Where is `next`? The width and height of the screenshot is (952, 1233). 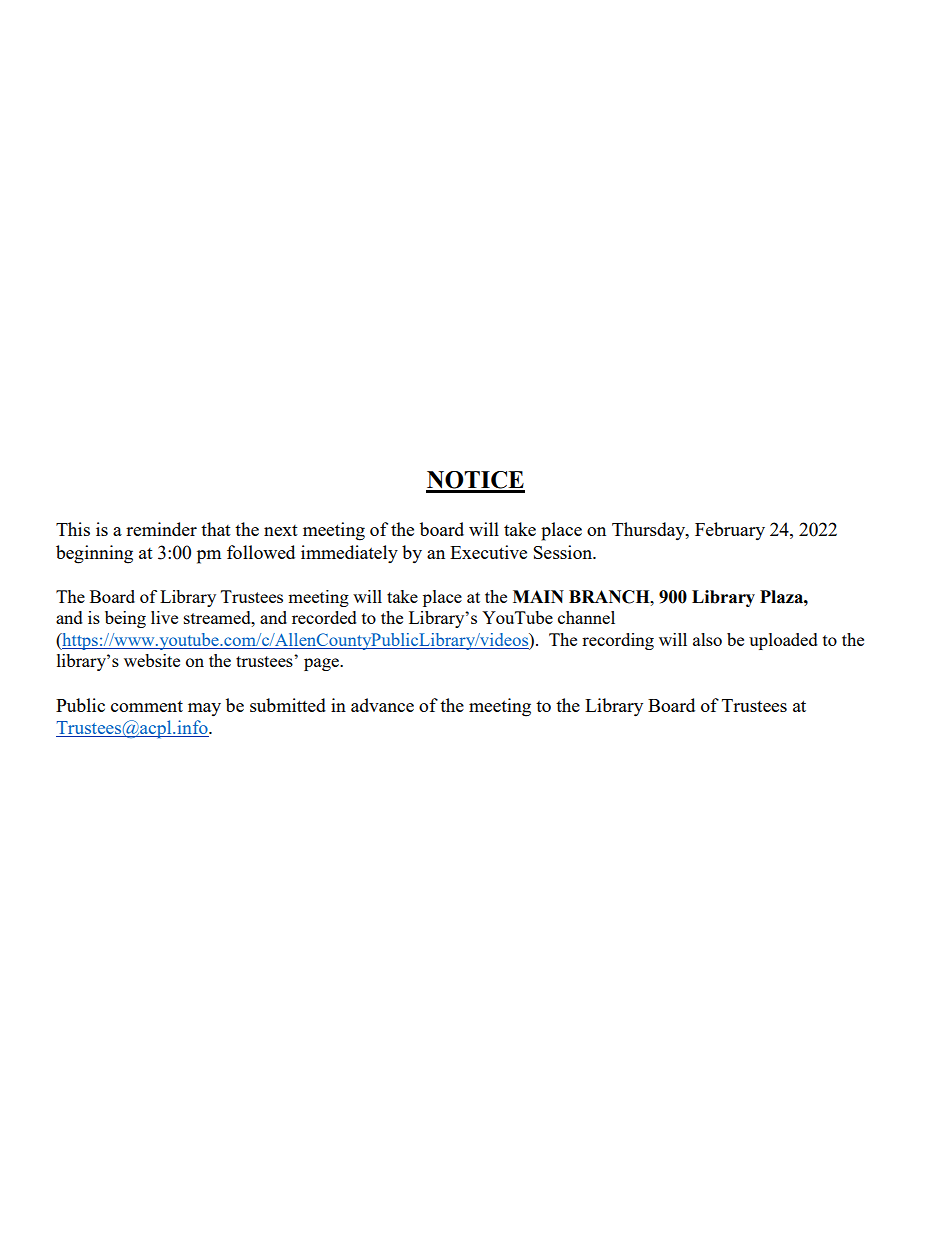
next is located at coordinates (281, 530).
